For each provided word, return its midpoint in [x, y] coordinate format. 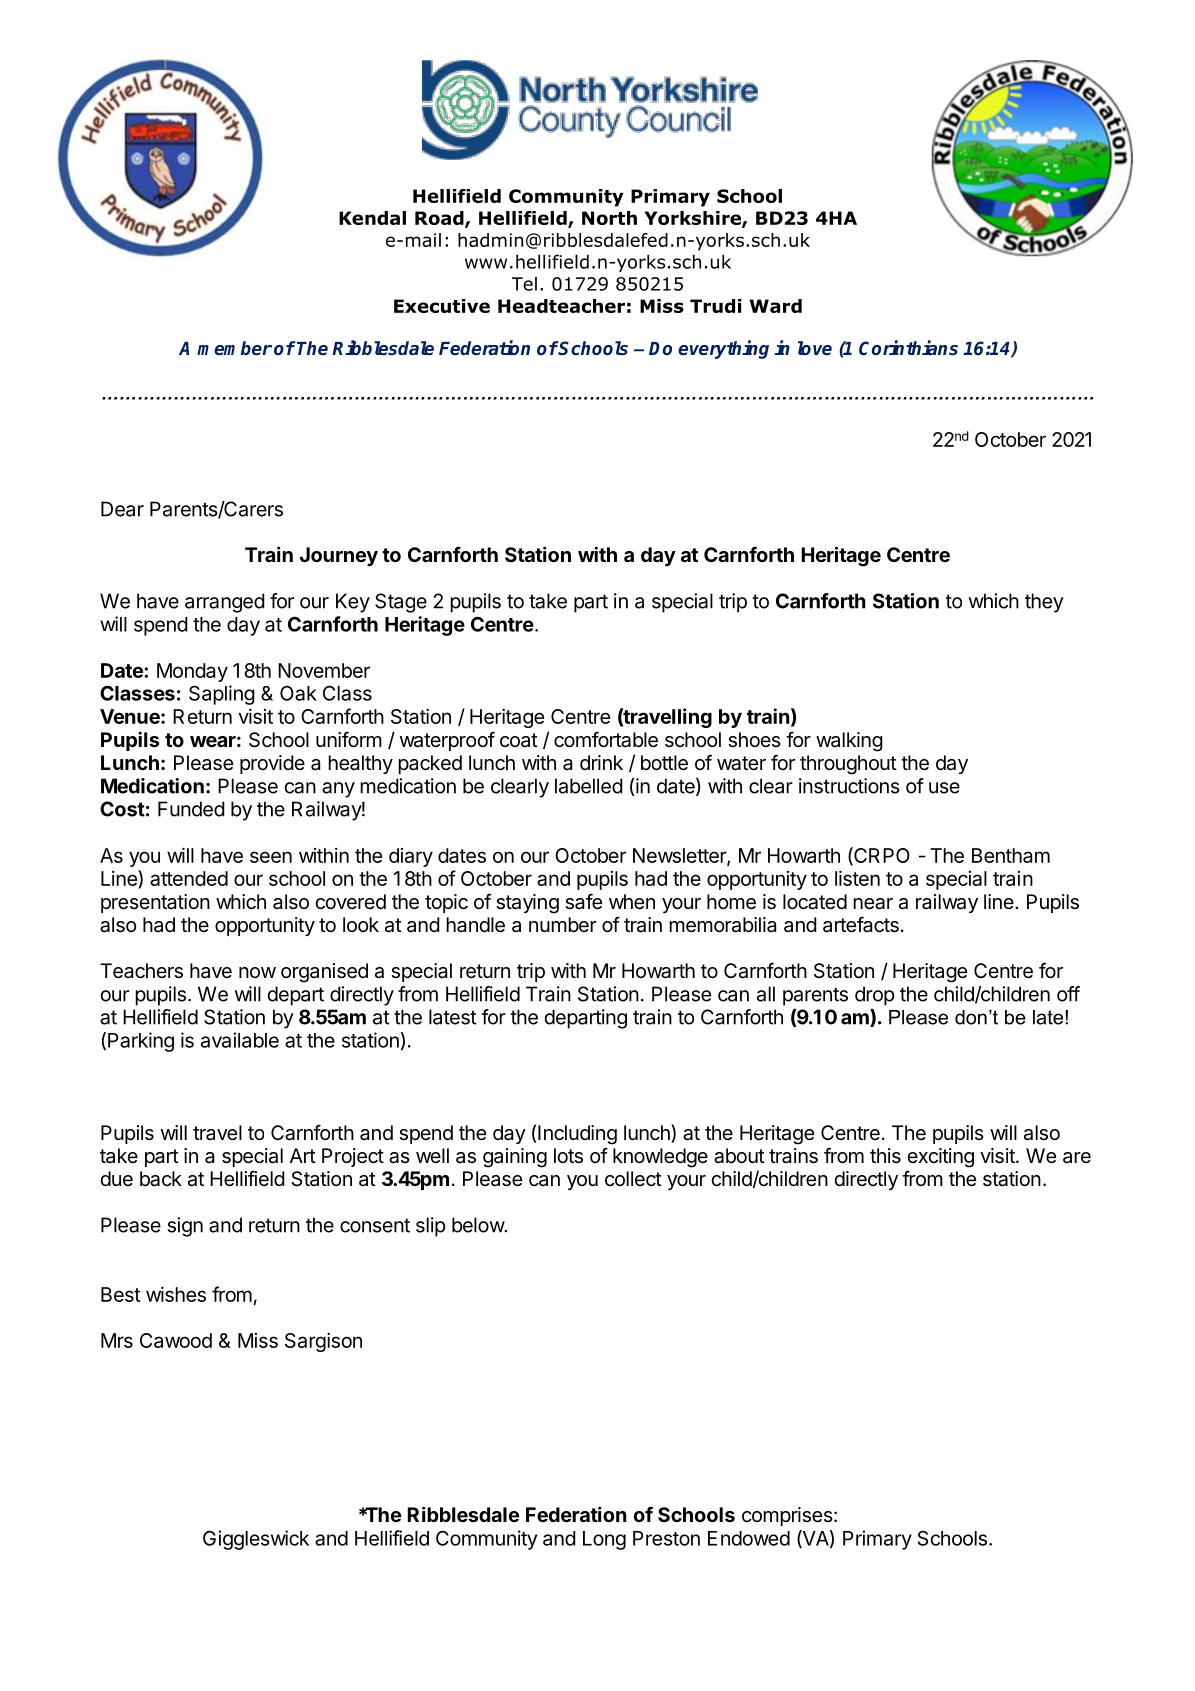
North [609, 218]
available [240, 1040]
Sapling [222, 695]
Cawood [176, 1340]
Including [577, 1135]
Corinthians [908, 348]
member [234, 348]
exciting [940, 1158]
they [1044, 603]
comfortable [606, 739]
